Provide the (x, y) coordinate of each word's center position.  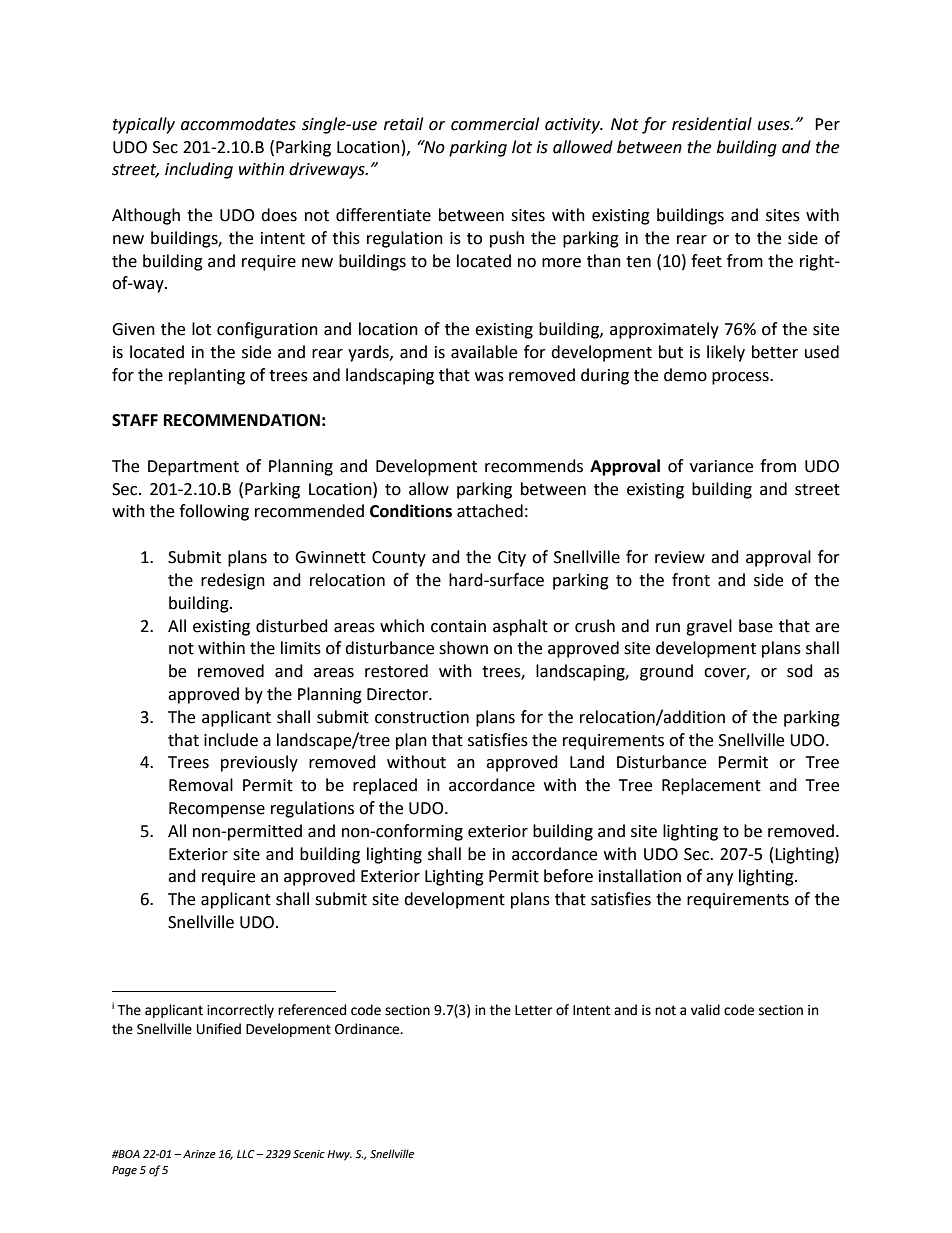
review (680, 557)
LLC (247, 1154)
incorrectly (240, 1011)
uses (775, 126)
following (214, 512)
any (719, 879)
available (484, 352)
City (512, 559)
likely (726, 353)
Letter (533, 1010)
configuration (267, 330)
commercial (495, 124)
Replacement (711, 786)
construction (422, 717)
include (231, 740)
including (199, 170)
